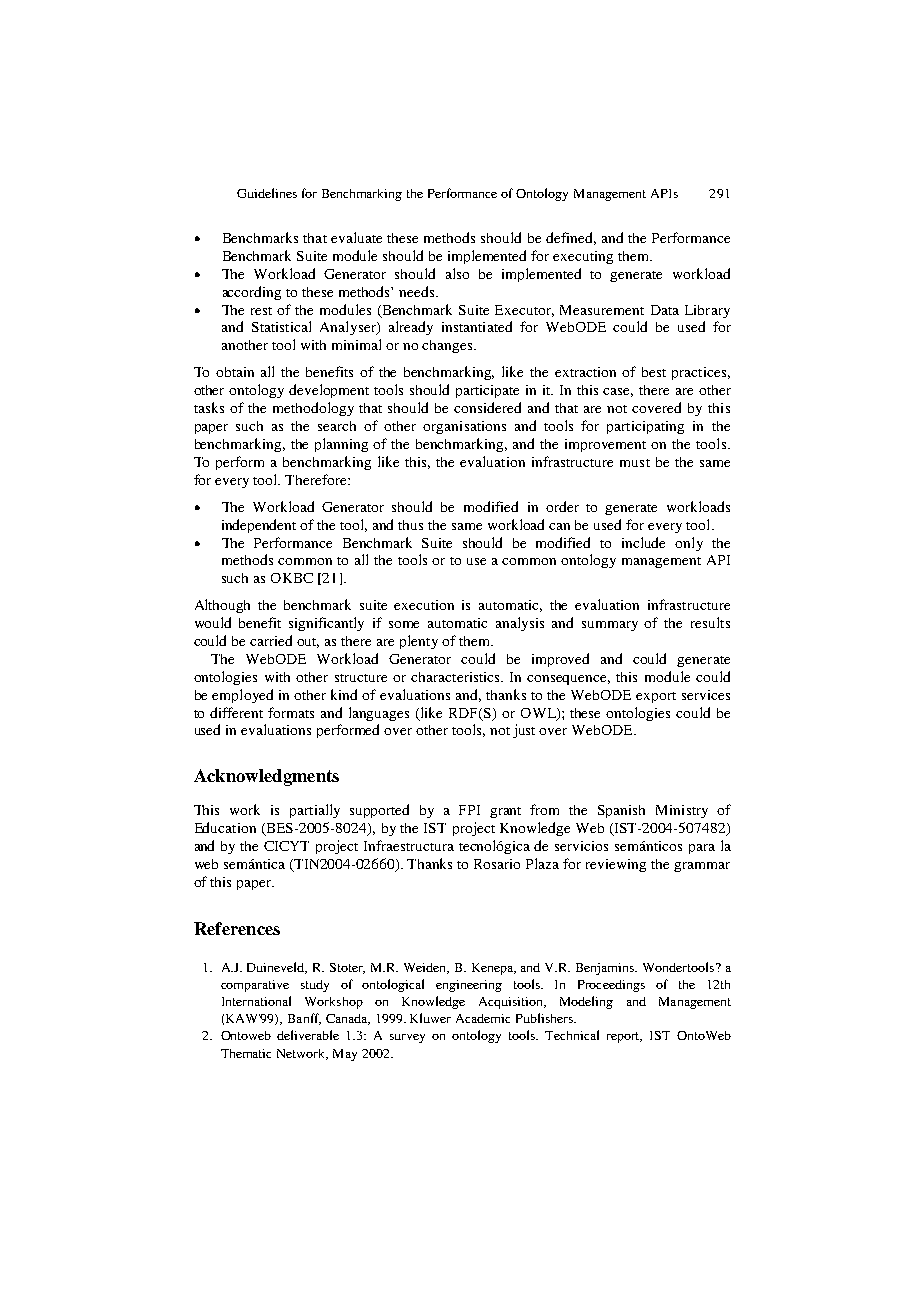  Describe the element at coordinates (256, 1001) in the page. I see `International` at that location.
